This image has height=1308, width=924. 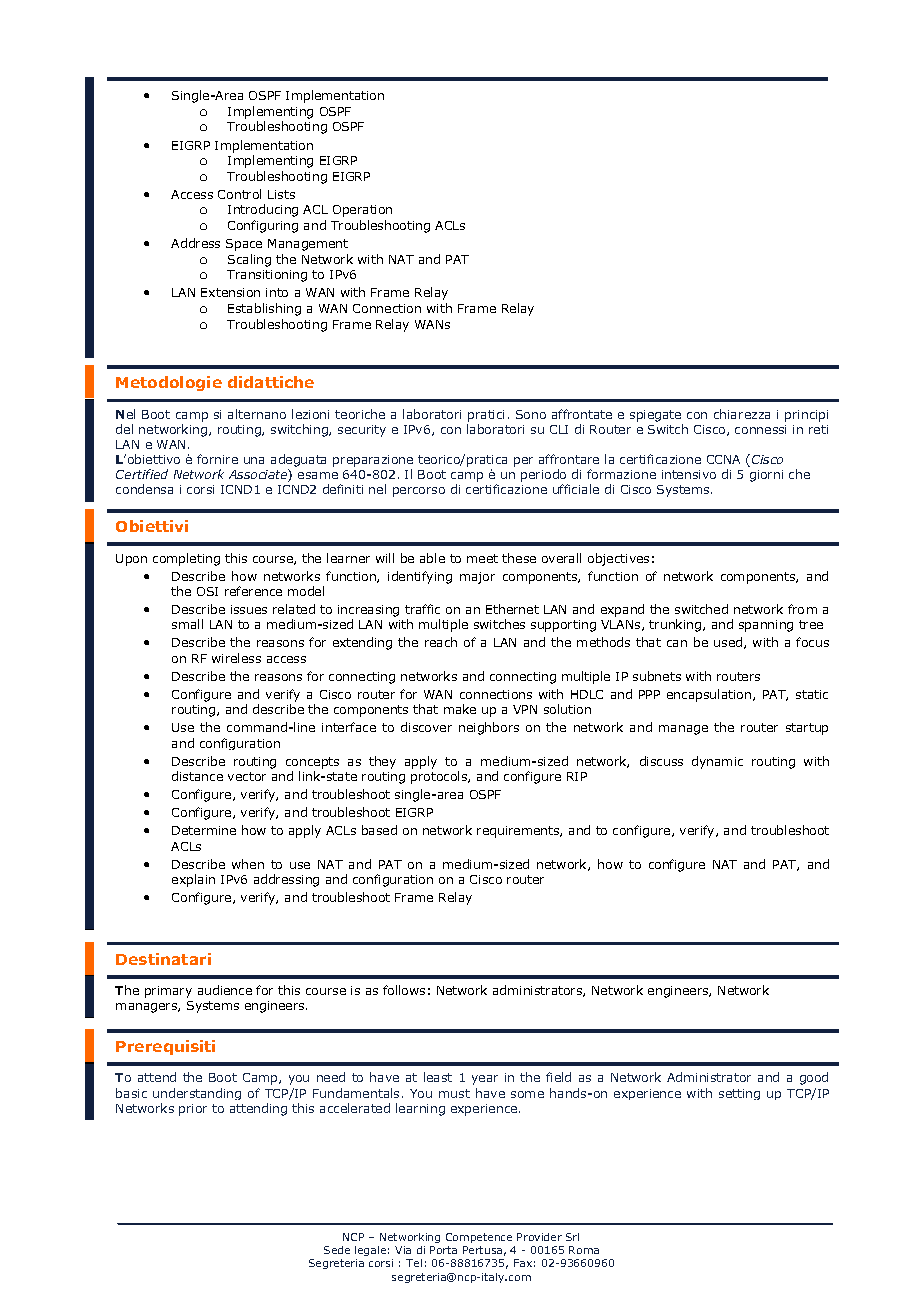 What do you see at coordinates (337, 1250) in the image?
I see `Sede` at bounding box center [337, 1250].
